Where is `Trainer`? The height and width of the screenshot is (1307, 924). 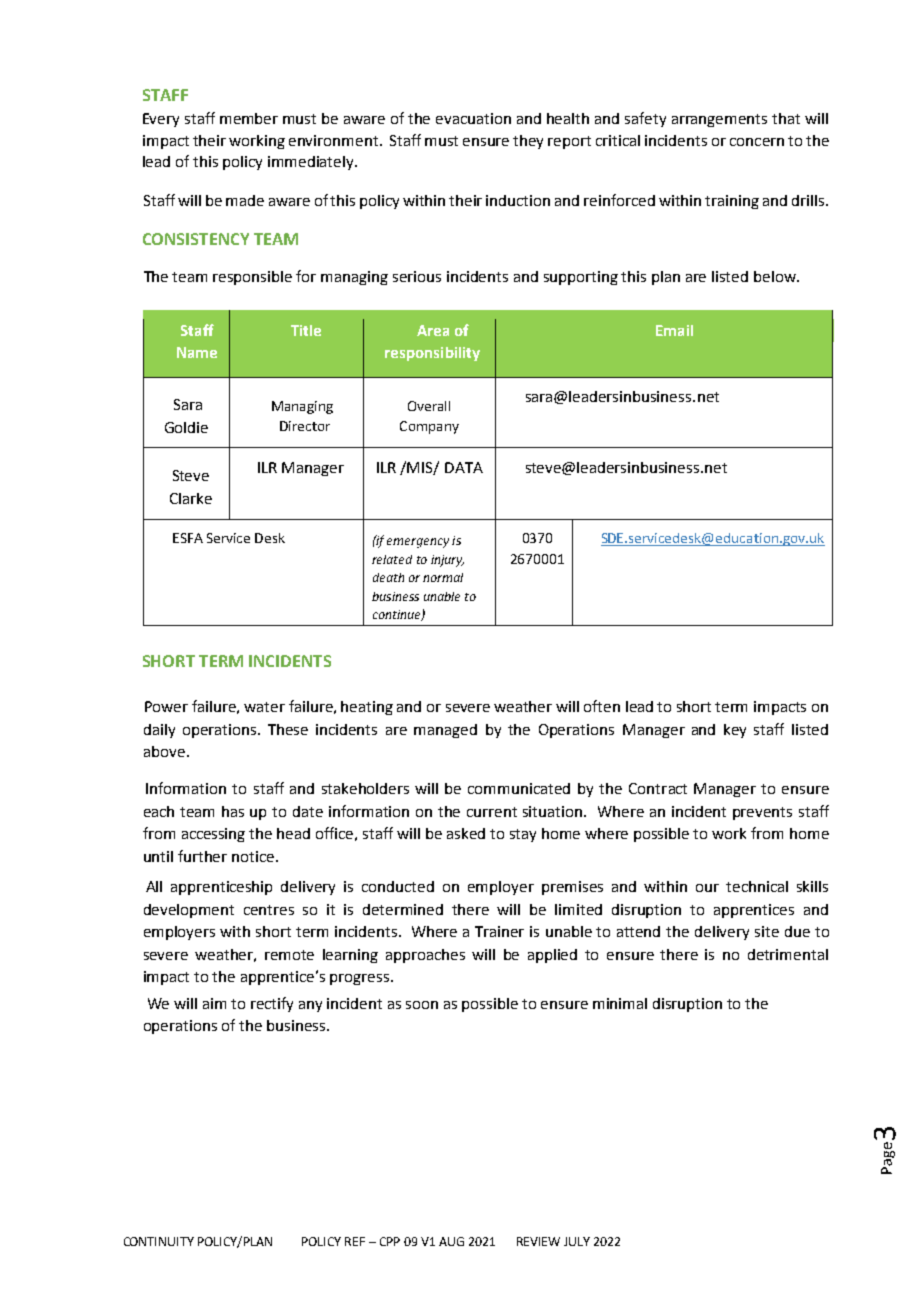 Trainer is located at coordinates (499, 931).
